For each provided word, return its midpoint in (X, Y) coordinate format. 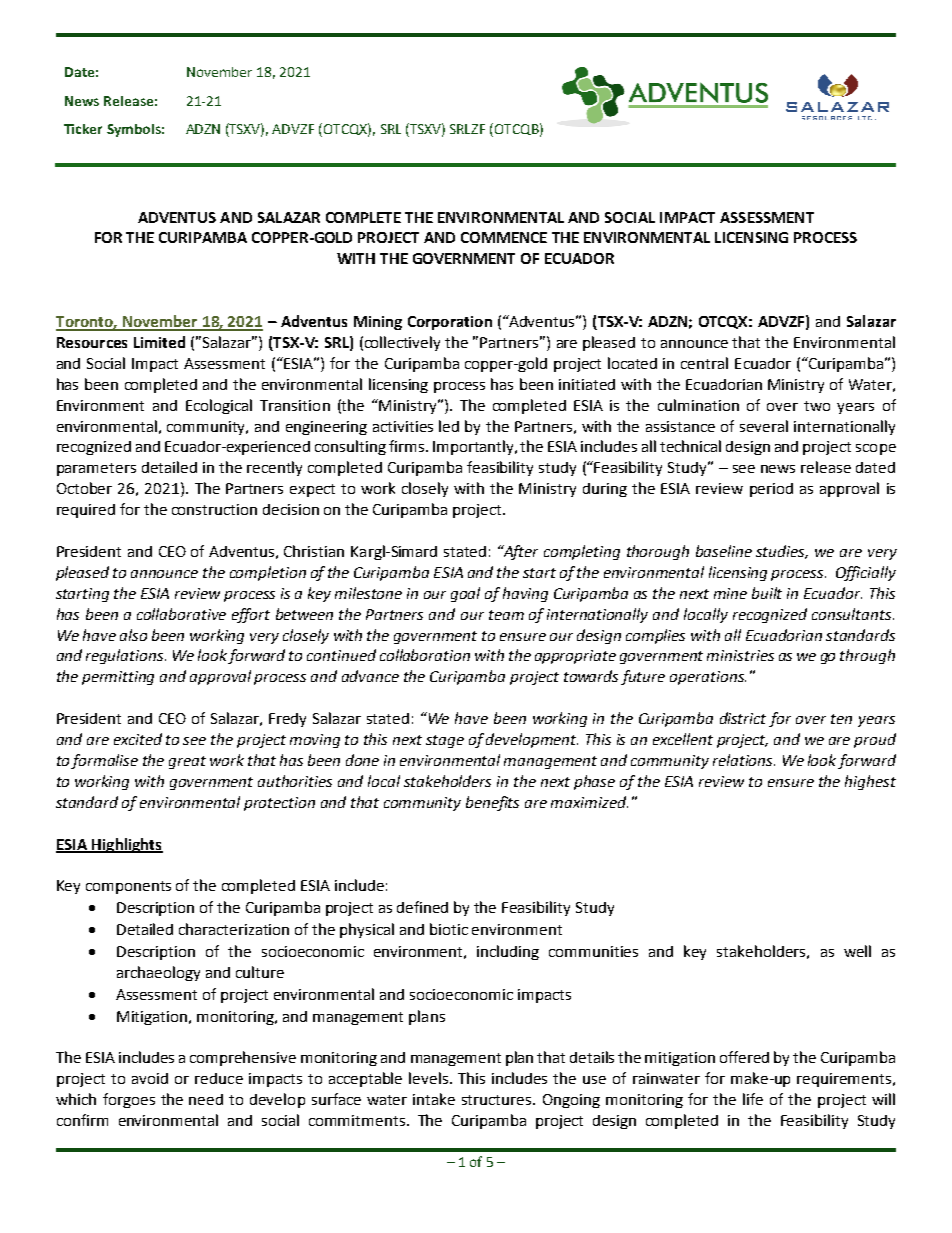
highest (870, 782)
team (506, 615)
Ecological (219, 406)
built (767, 593)
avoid (150, 1078)
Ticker (83, 129)
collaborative (181, 614)
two (817, 406)
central (704, 363)
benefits (492, 803)
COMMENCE (504, 237)
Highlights (126, 845)
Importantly (474, 447)
